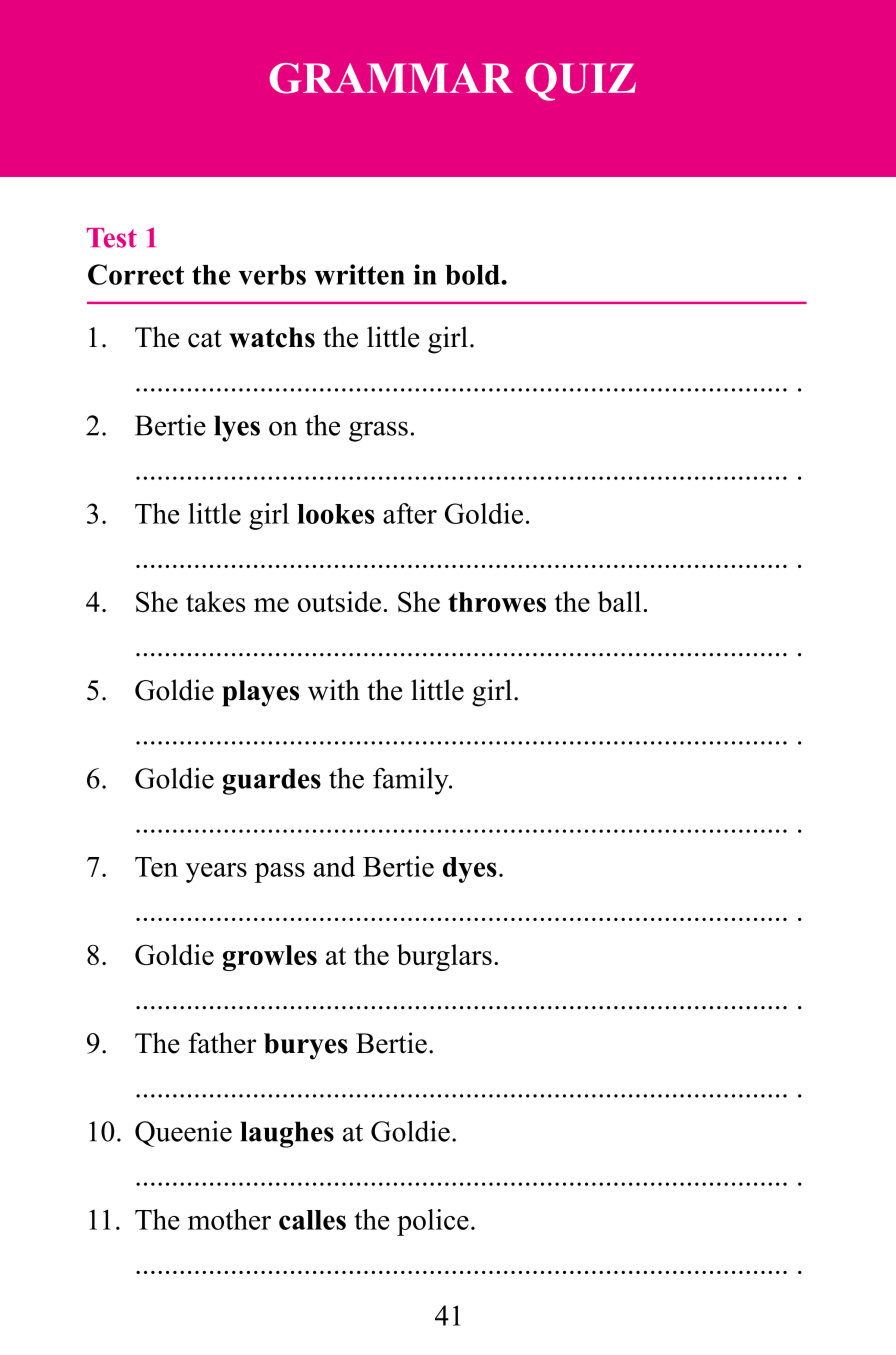  Describe the element at coordinates (473, 275) in the image. I see `bold` at that location.
